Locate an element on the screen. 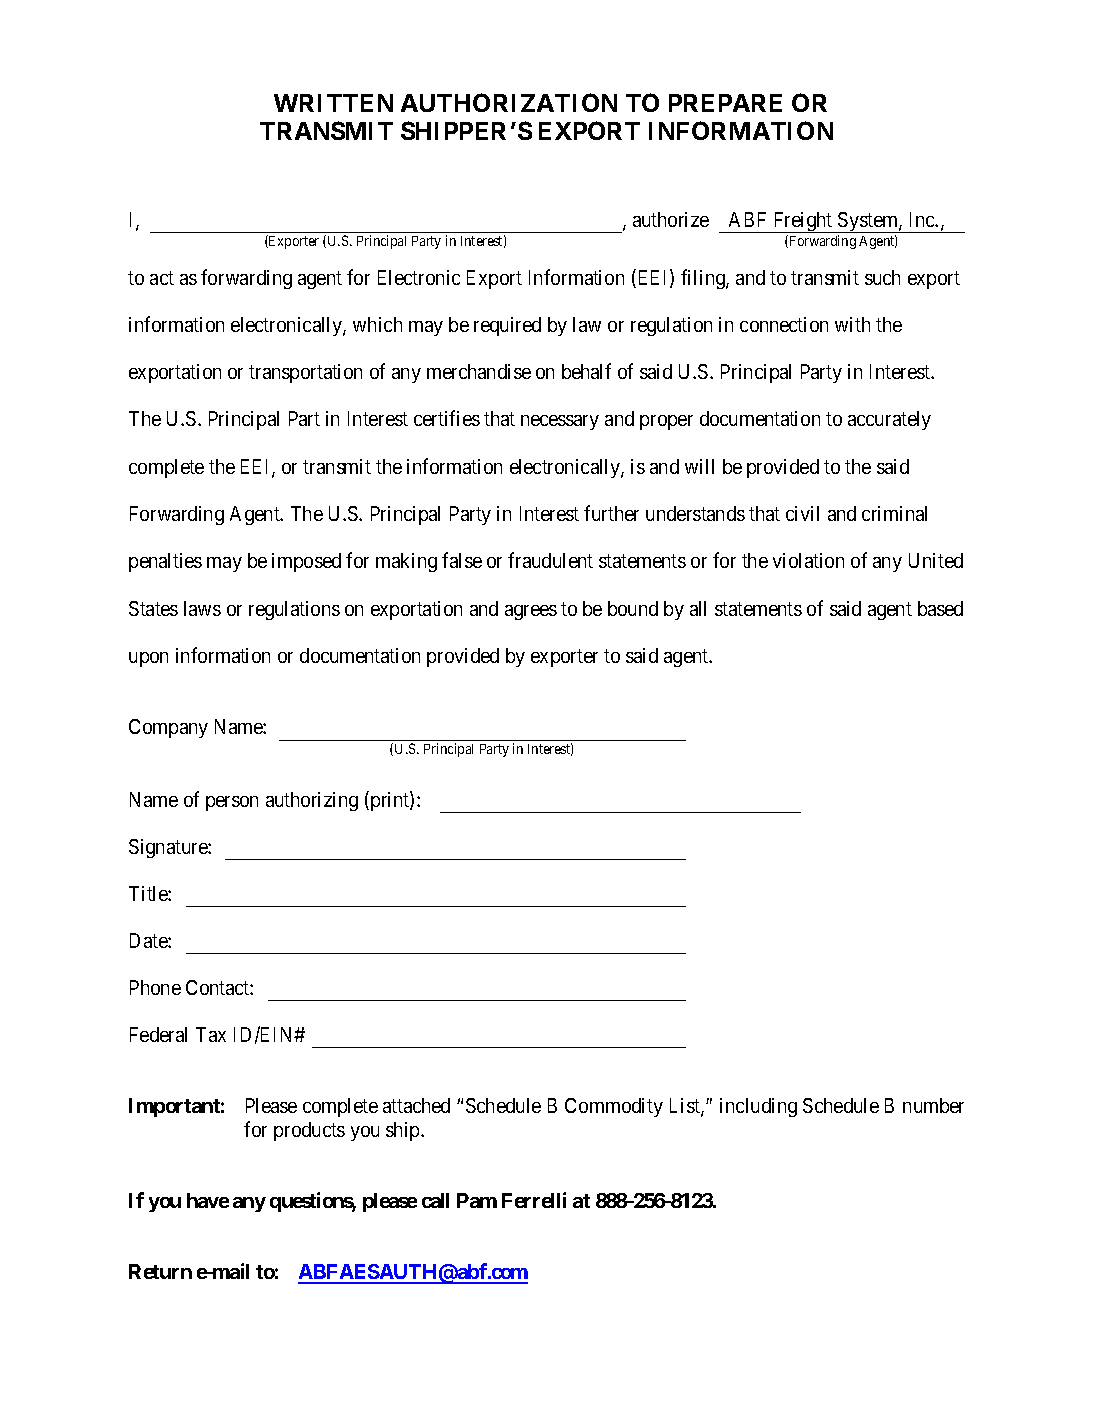 The width and height of the screenshot is (1094, 1416). AUTHORIZATION is located at coordinates (509, 102).
